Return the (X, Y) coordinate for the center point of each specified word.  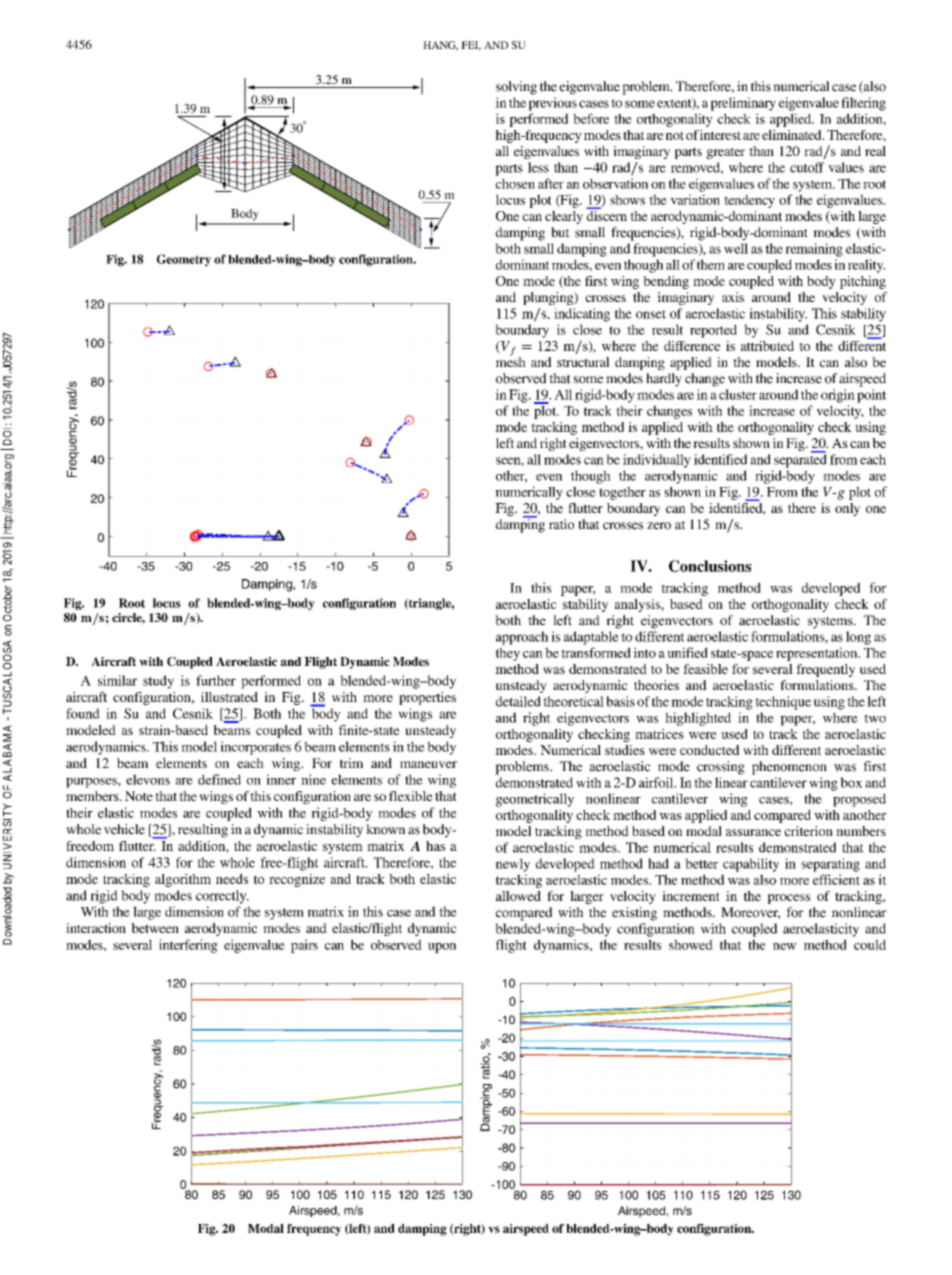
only (847, 509)
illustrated (229, 697)
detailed (518, 701)
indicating (582, 315)
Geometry (184, 260)
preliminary (743, 104)
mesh (511, 361)
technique (783, 703)
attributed (767, 346)
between (155, 928)
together (622, 493)
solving (516, 88)
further (216, 680)
